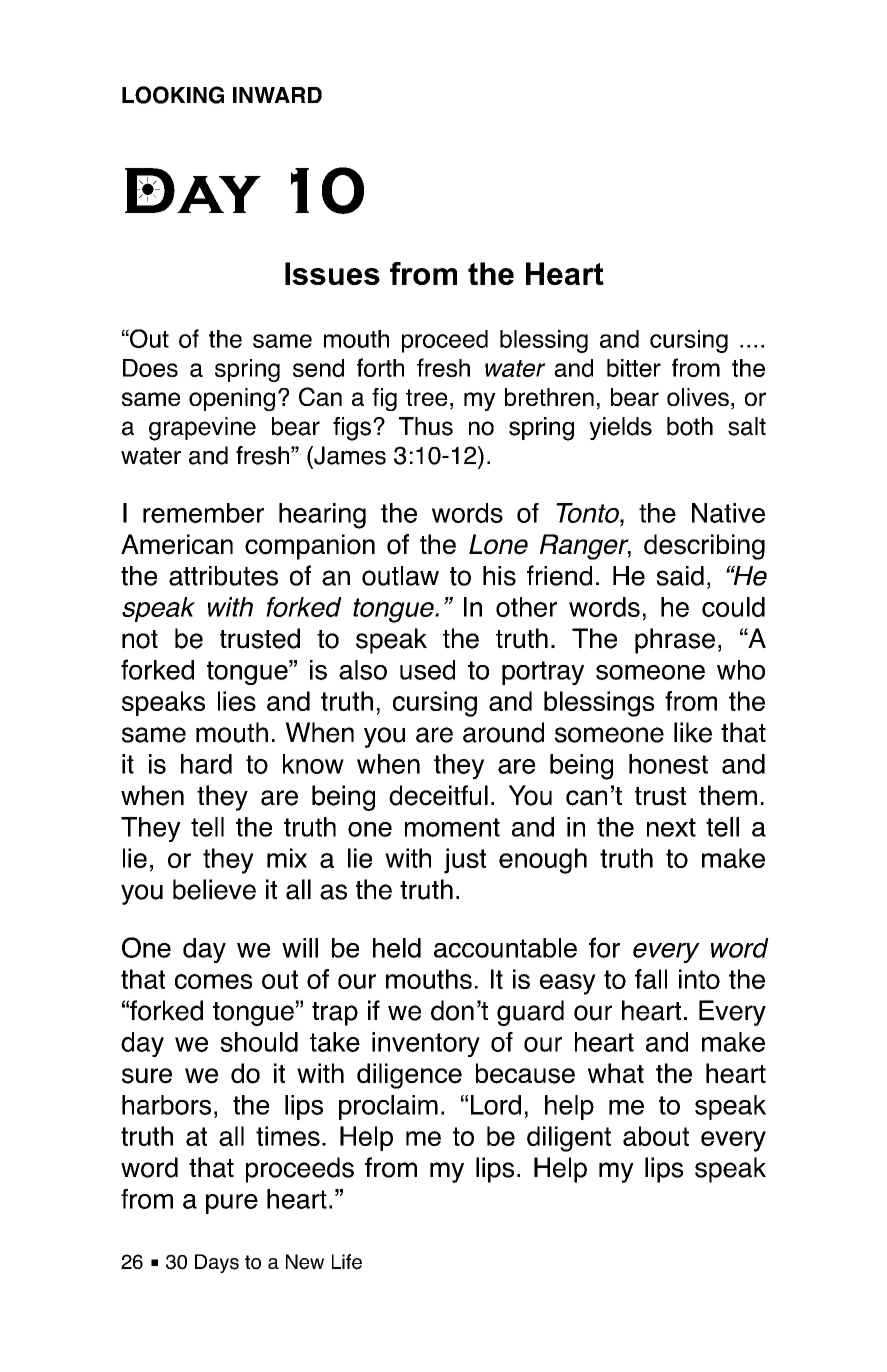  Describe the element at coordinates (347, 1262) in the screenshot. I see `Life` at that location.
